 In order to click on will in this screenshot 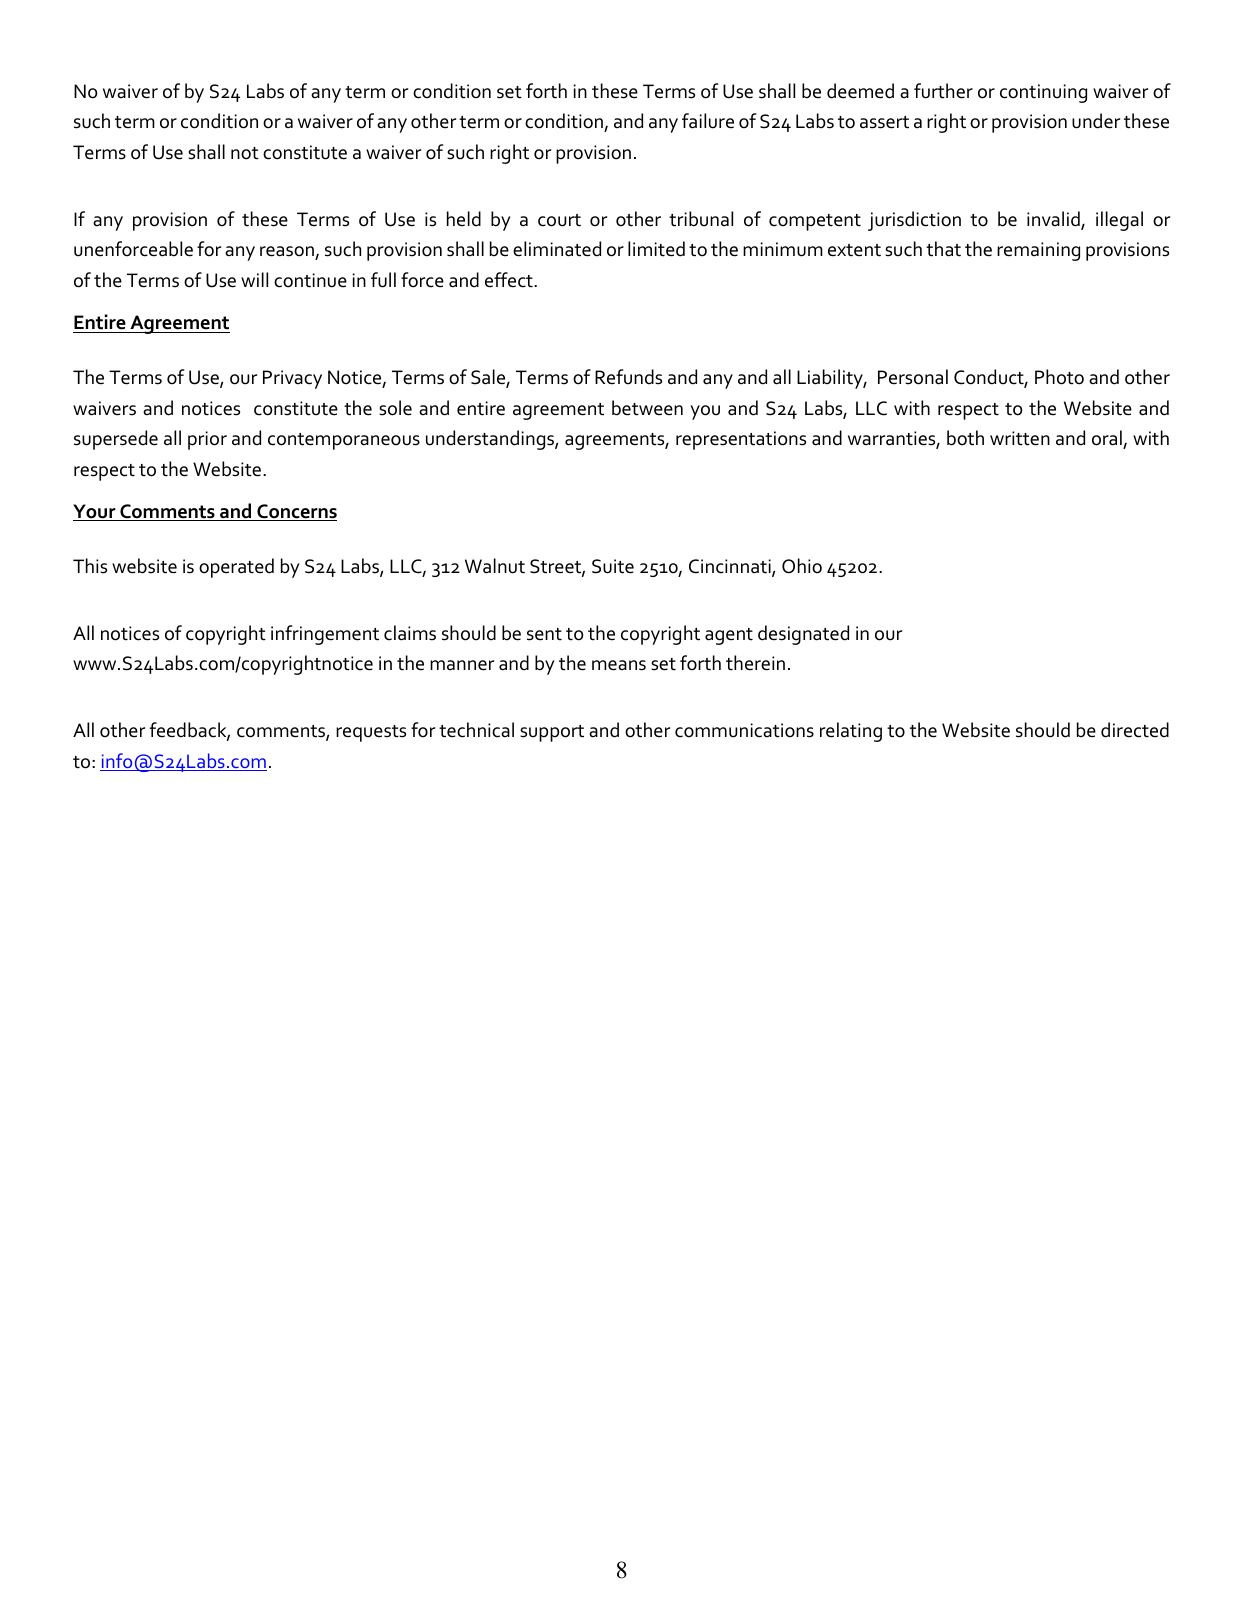, I will do `click(254, 279)`.
